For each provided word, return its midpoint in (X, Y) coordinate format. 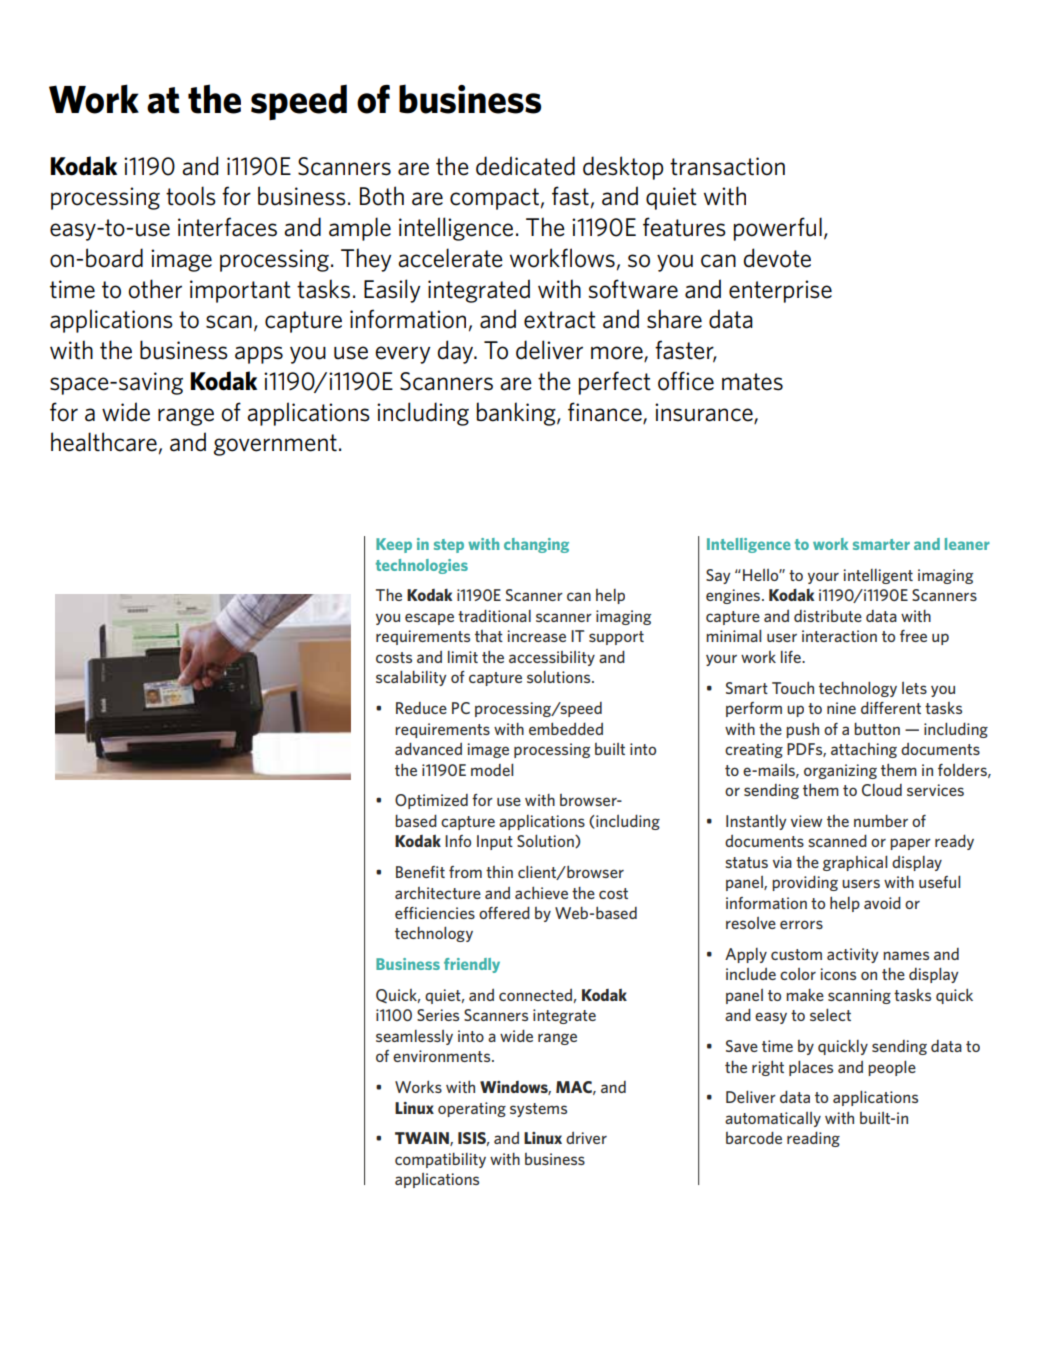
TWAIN (423, 1139)
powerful (778, 229)
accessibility (552, 658)
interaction (839, 636)
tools (191, 196)
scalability (411, 678)
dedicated (525, 166)
